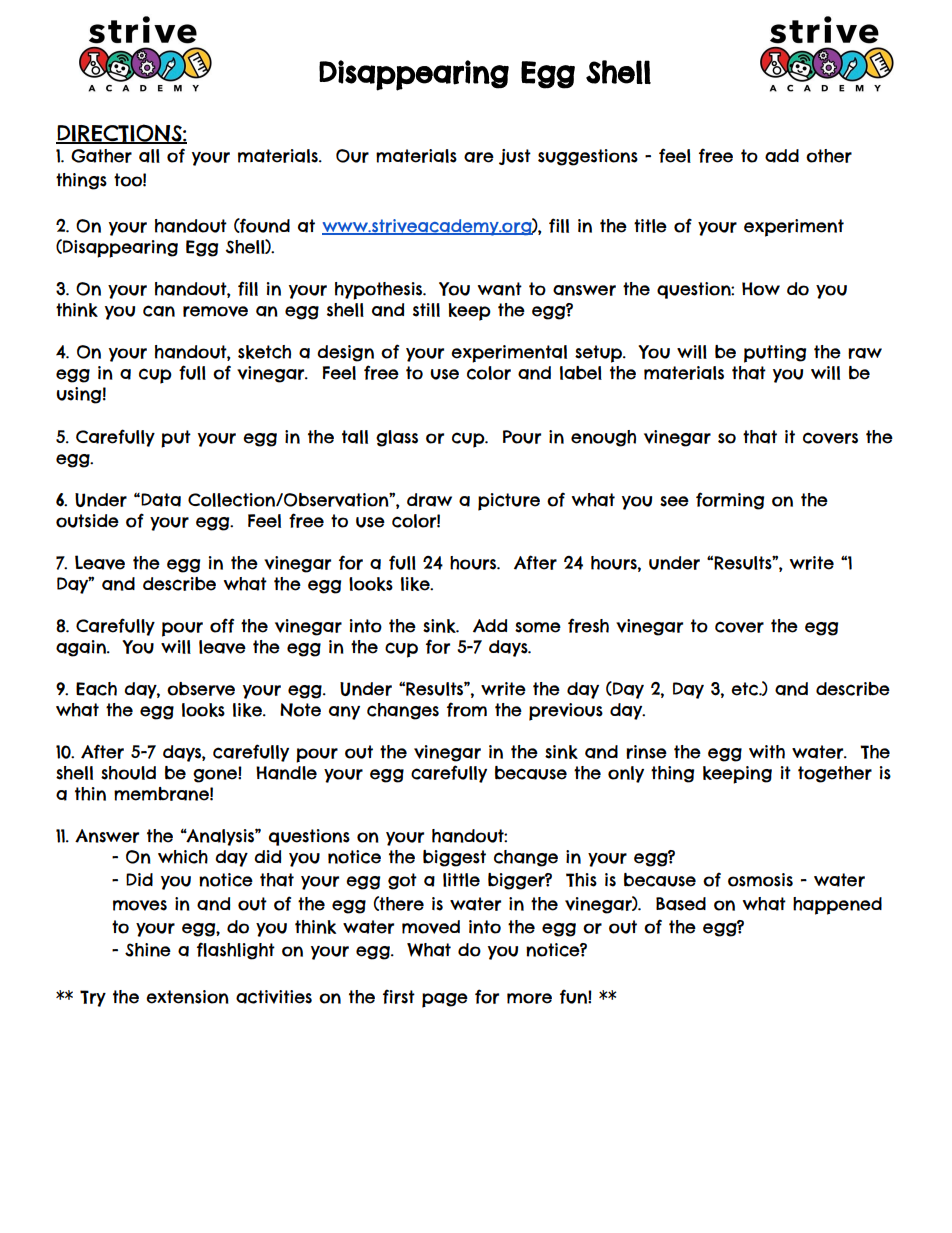  I want to click on other, so click(829, 156).
